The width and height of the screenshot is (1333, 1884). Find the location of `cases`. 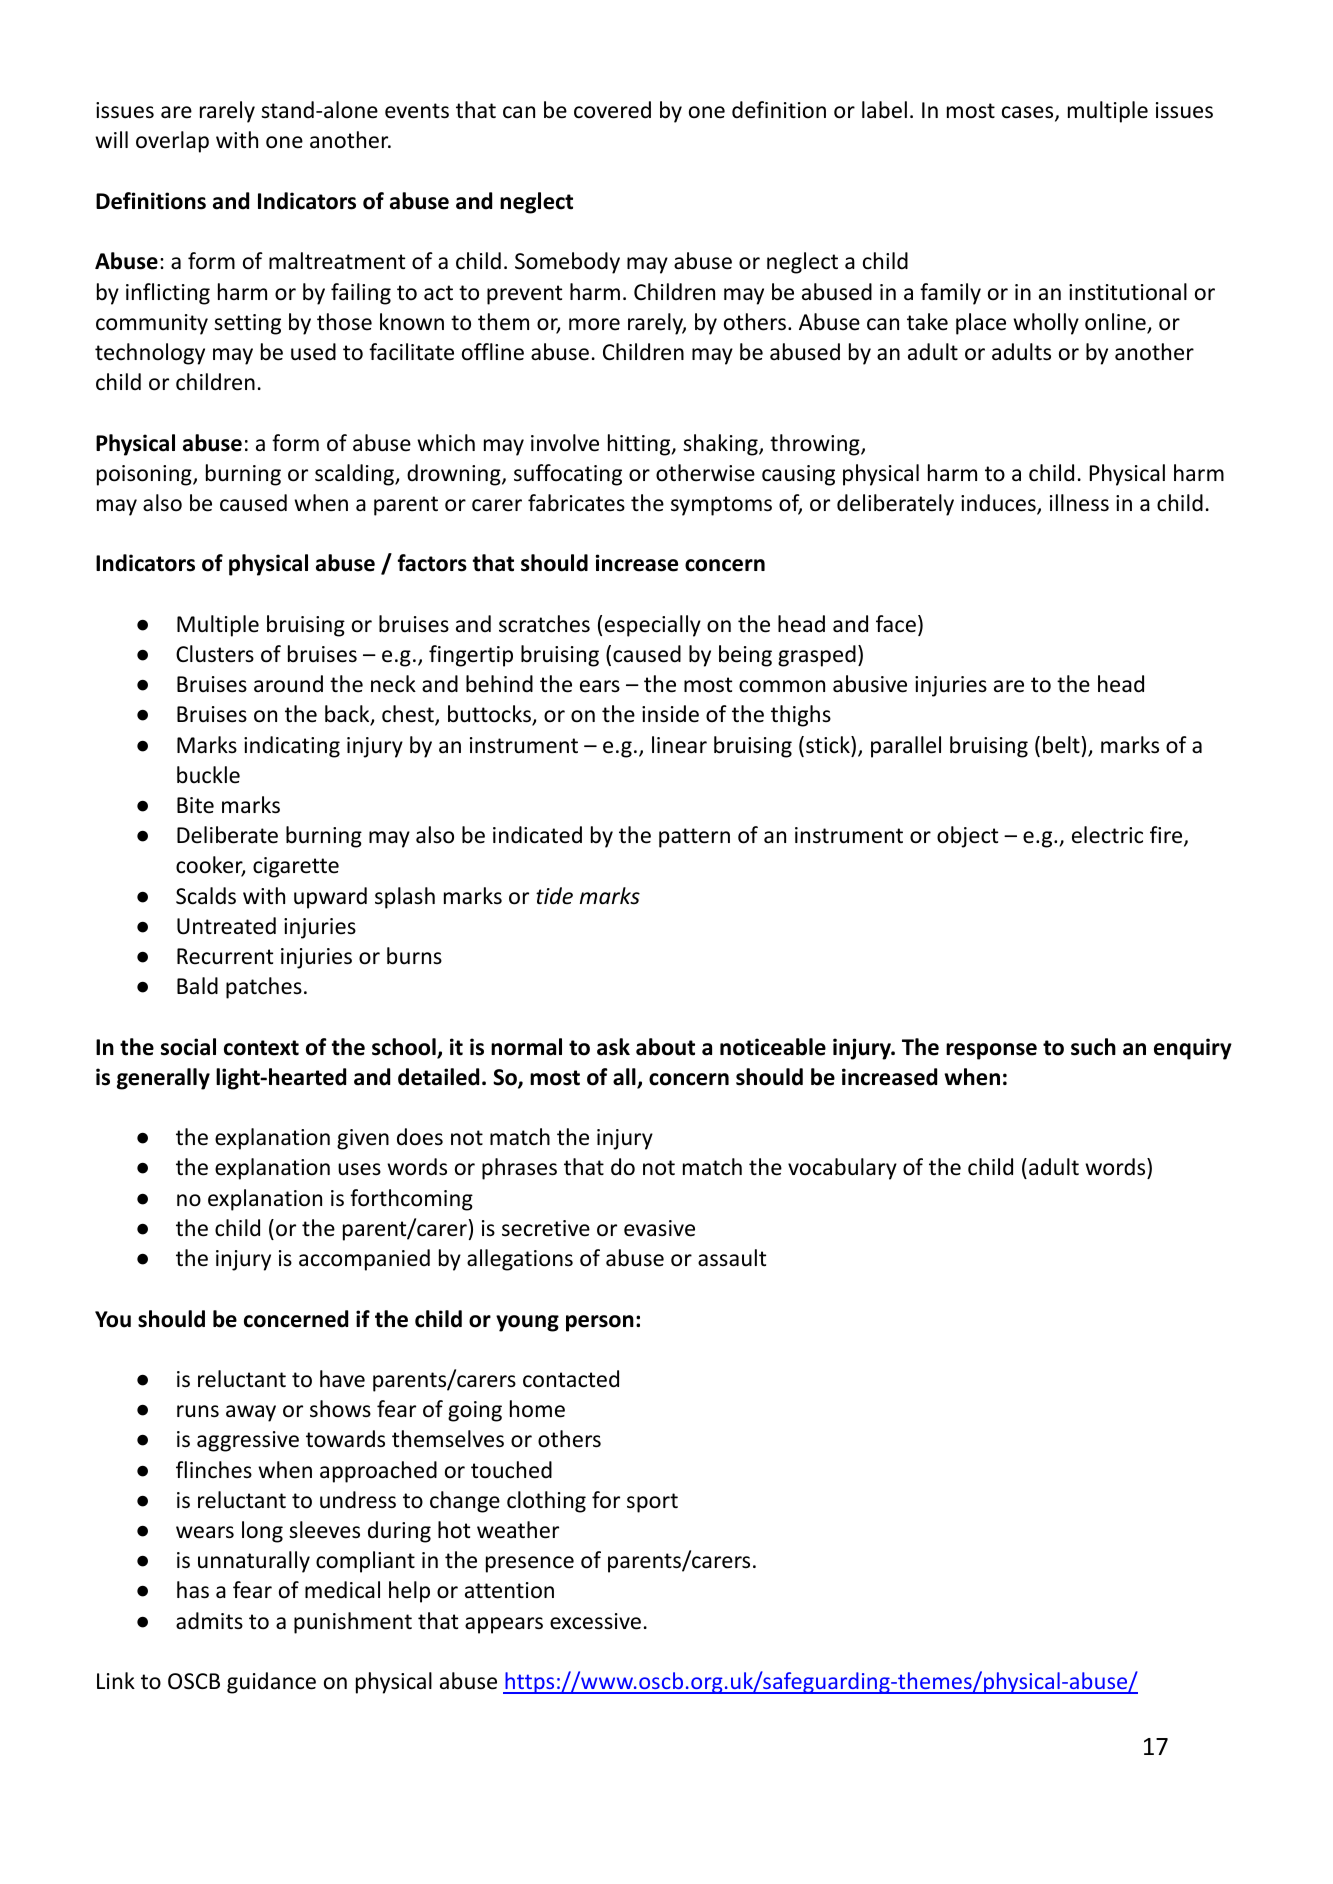

cases is located at coordinates (1029, 113).
